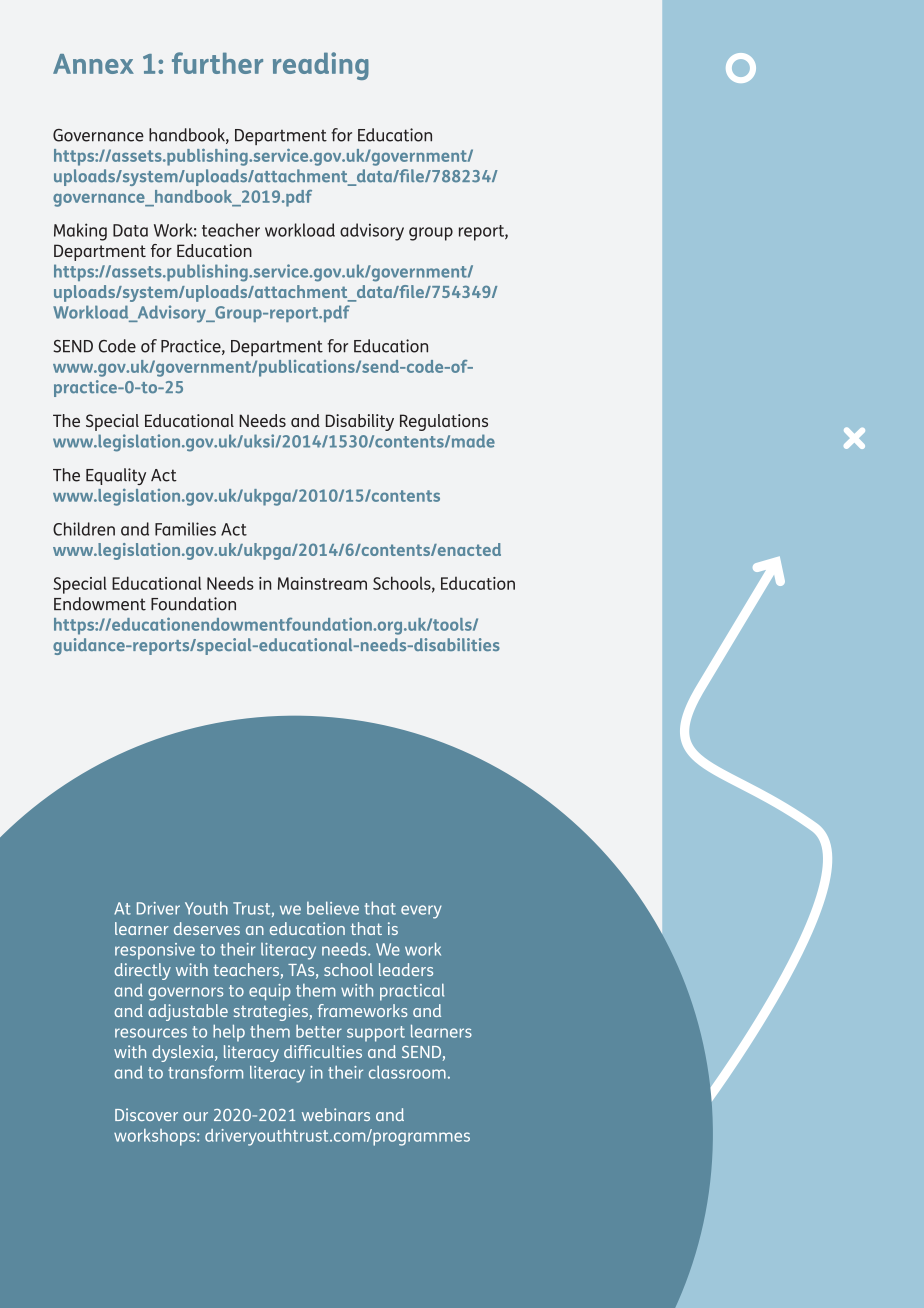  What do you see at coordinates (421, 912) in the screenshot?
I see `every` at bounding box center [421, 912].
